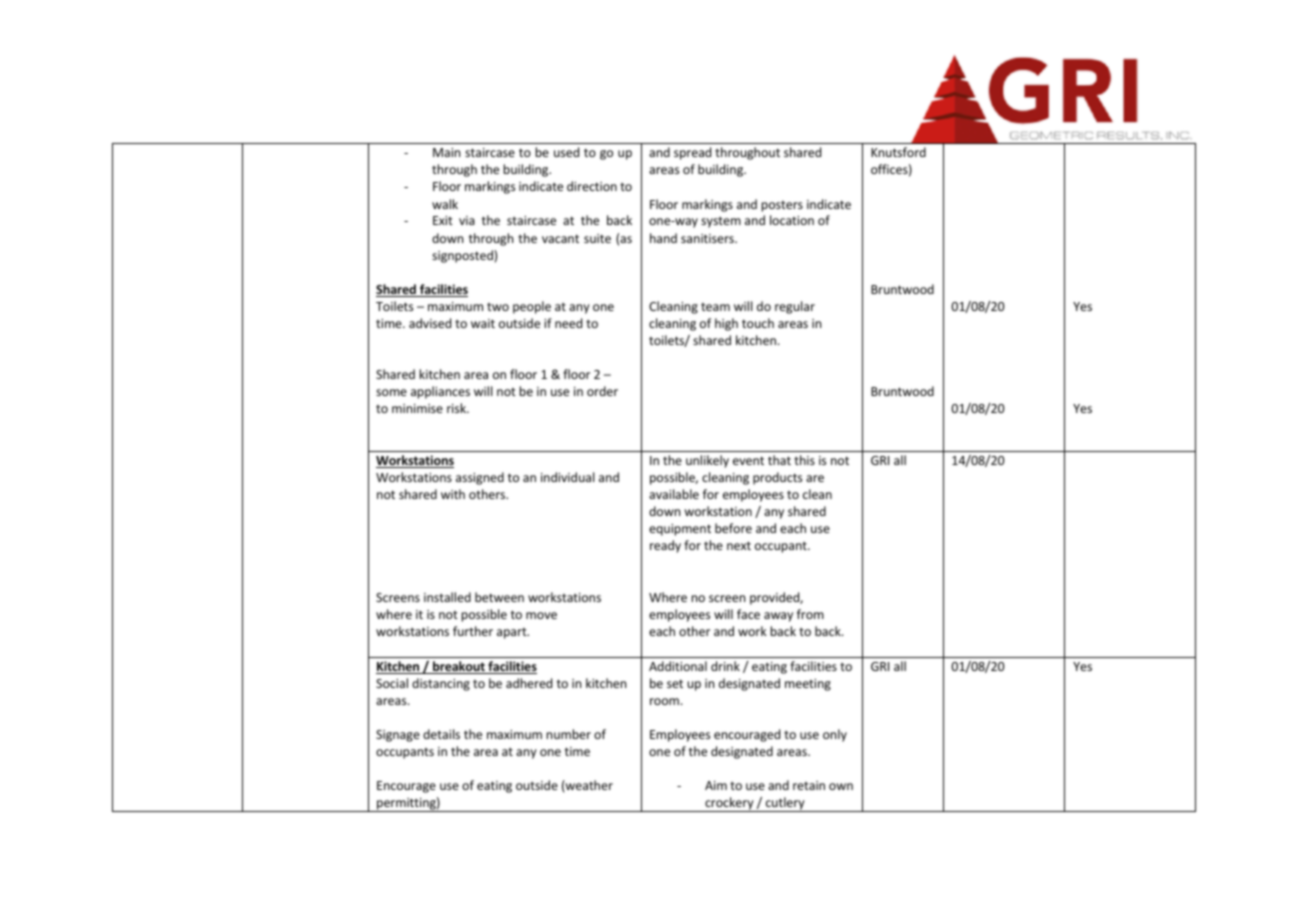 Image resolution: width=1308 pixels, height=924 pixels. Describe the element at coordinates (569, 734) in the screenshot. I see `number` at that location.
